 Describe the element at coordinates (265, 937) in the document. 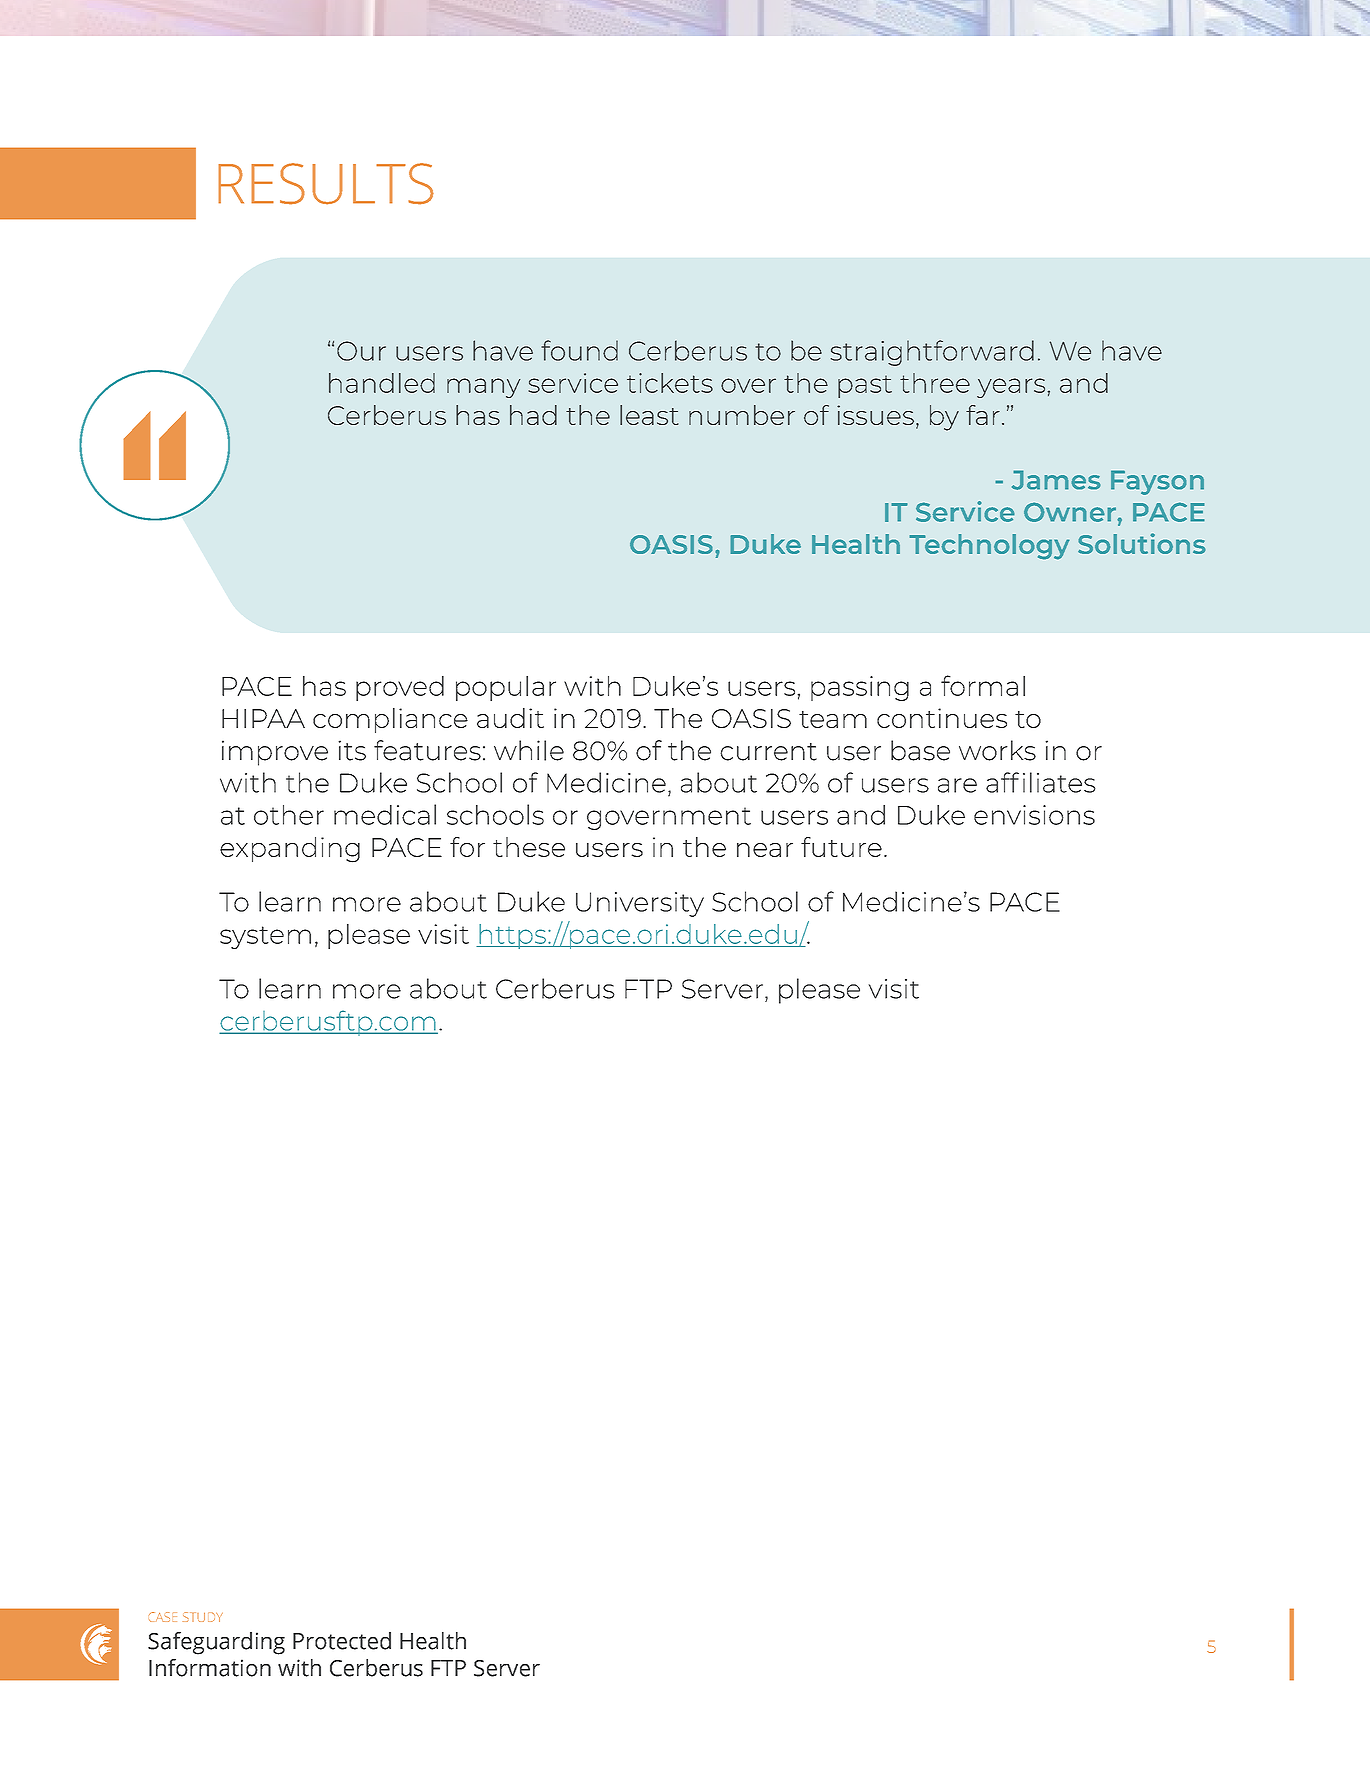

I see `system` at that location.
